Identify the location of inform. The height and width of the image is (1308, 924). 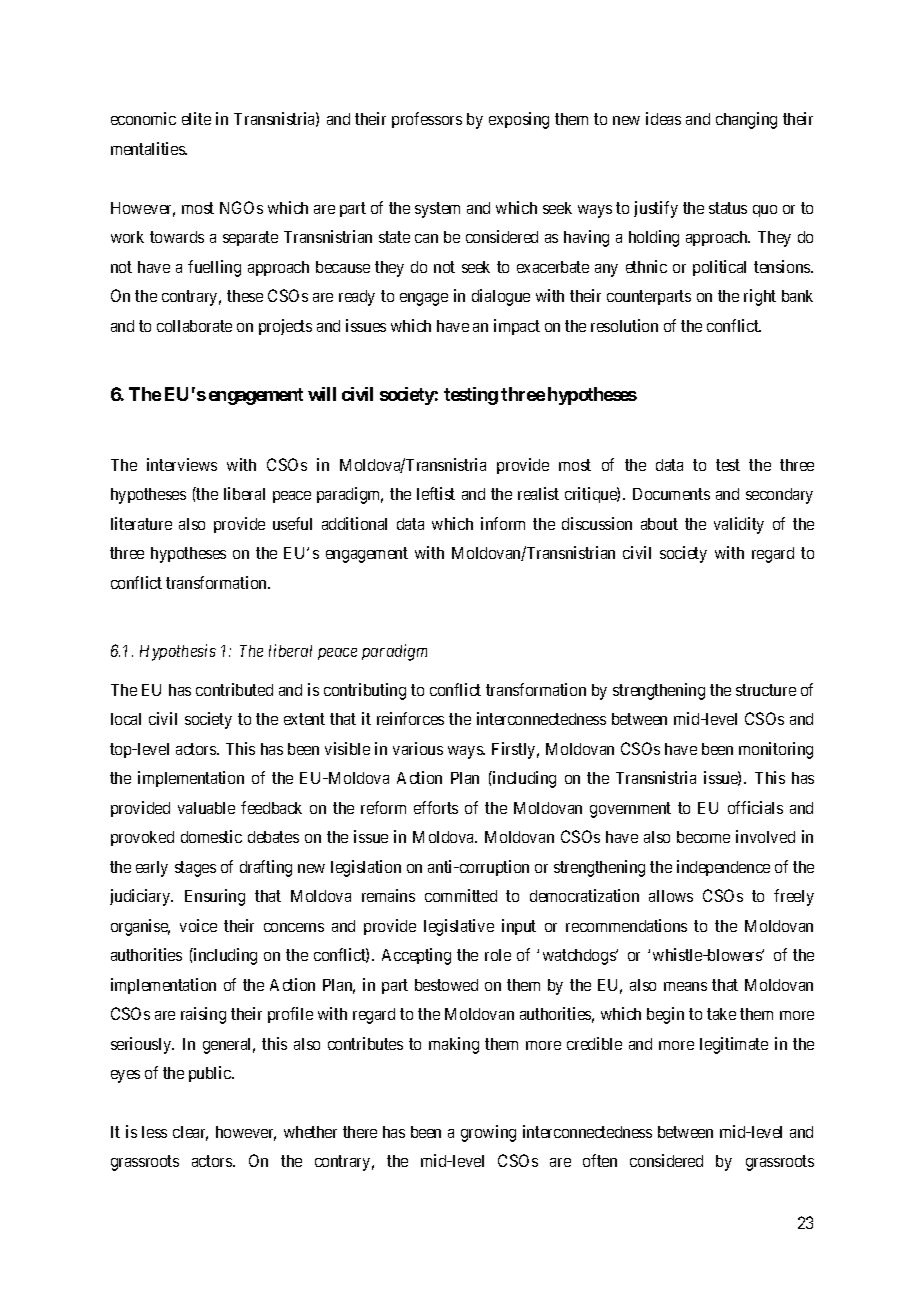
(503, 523).
